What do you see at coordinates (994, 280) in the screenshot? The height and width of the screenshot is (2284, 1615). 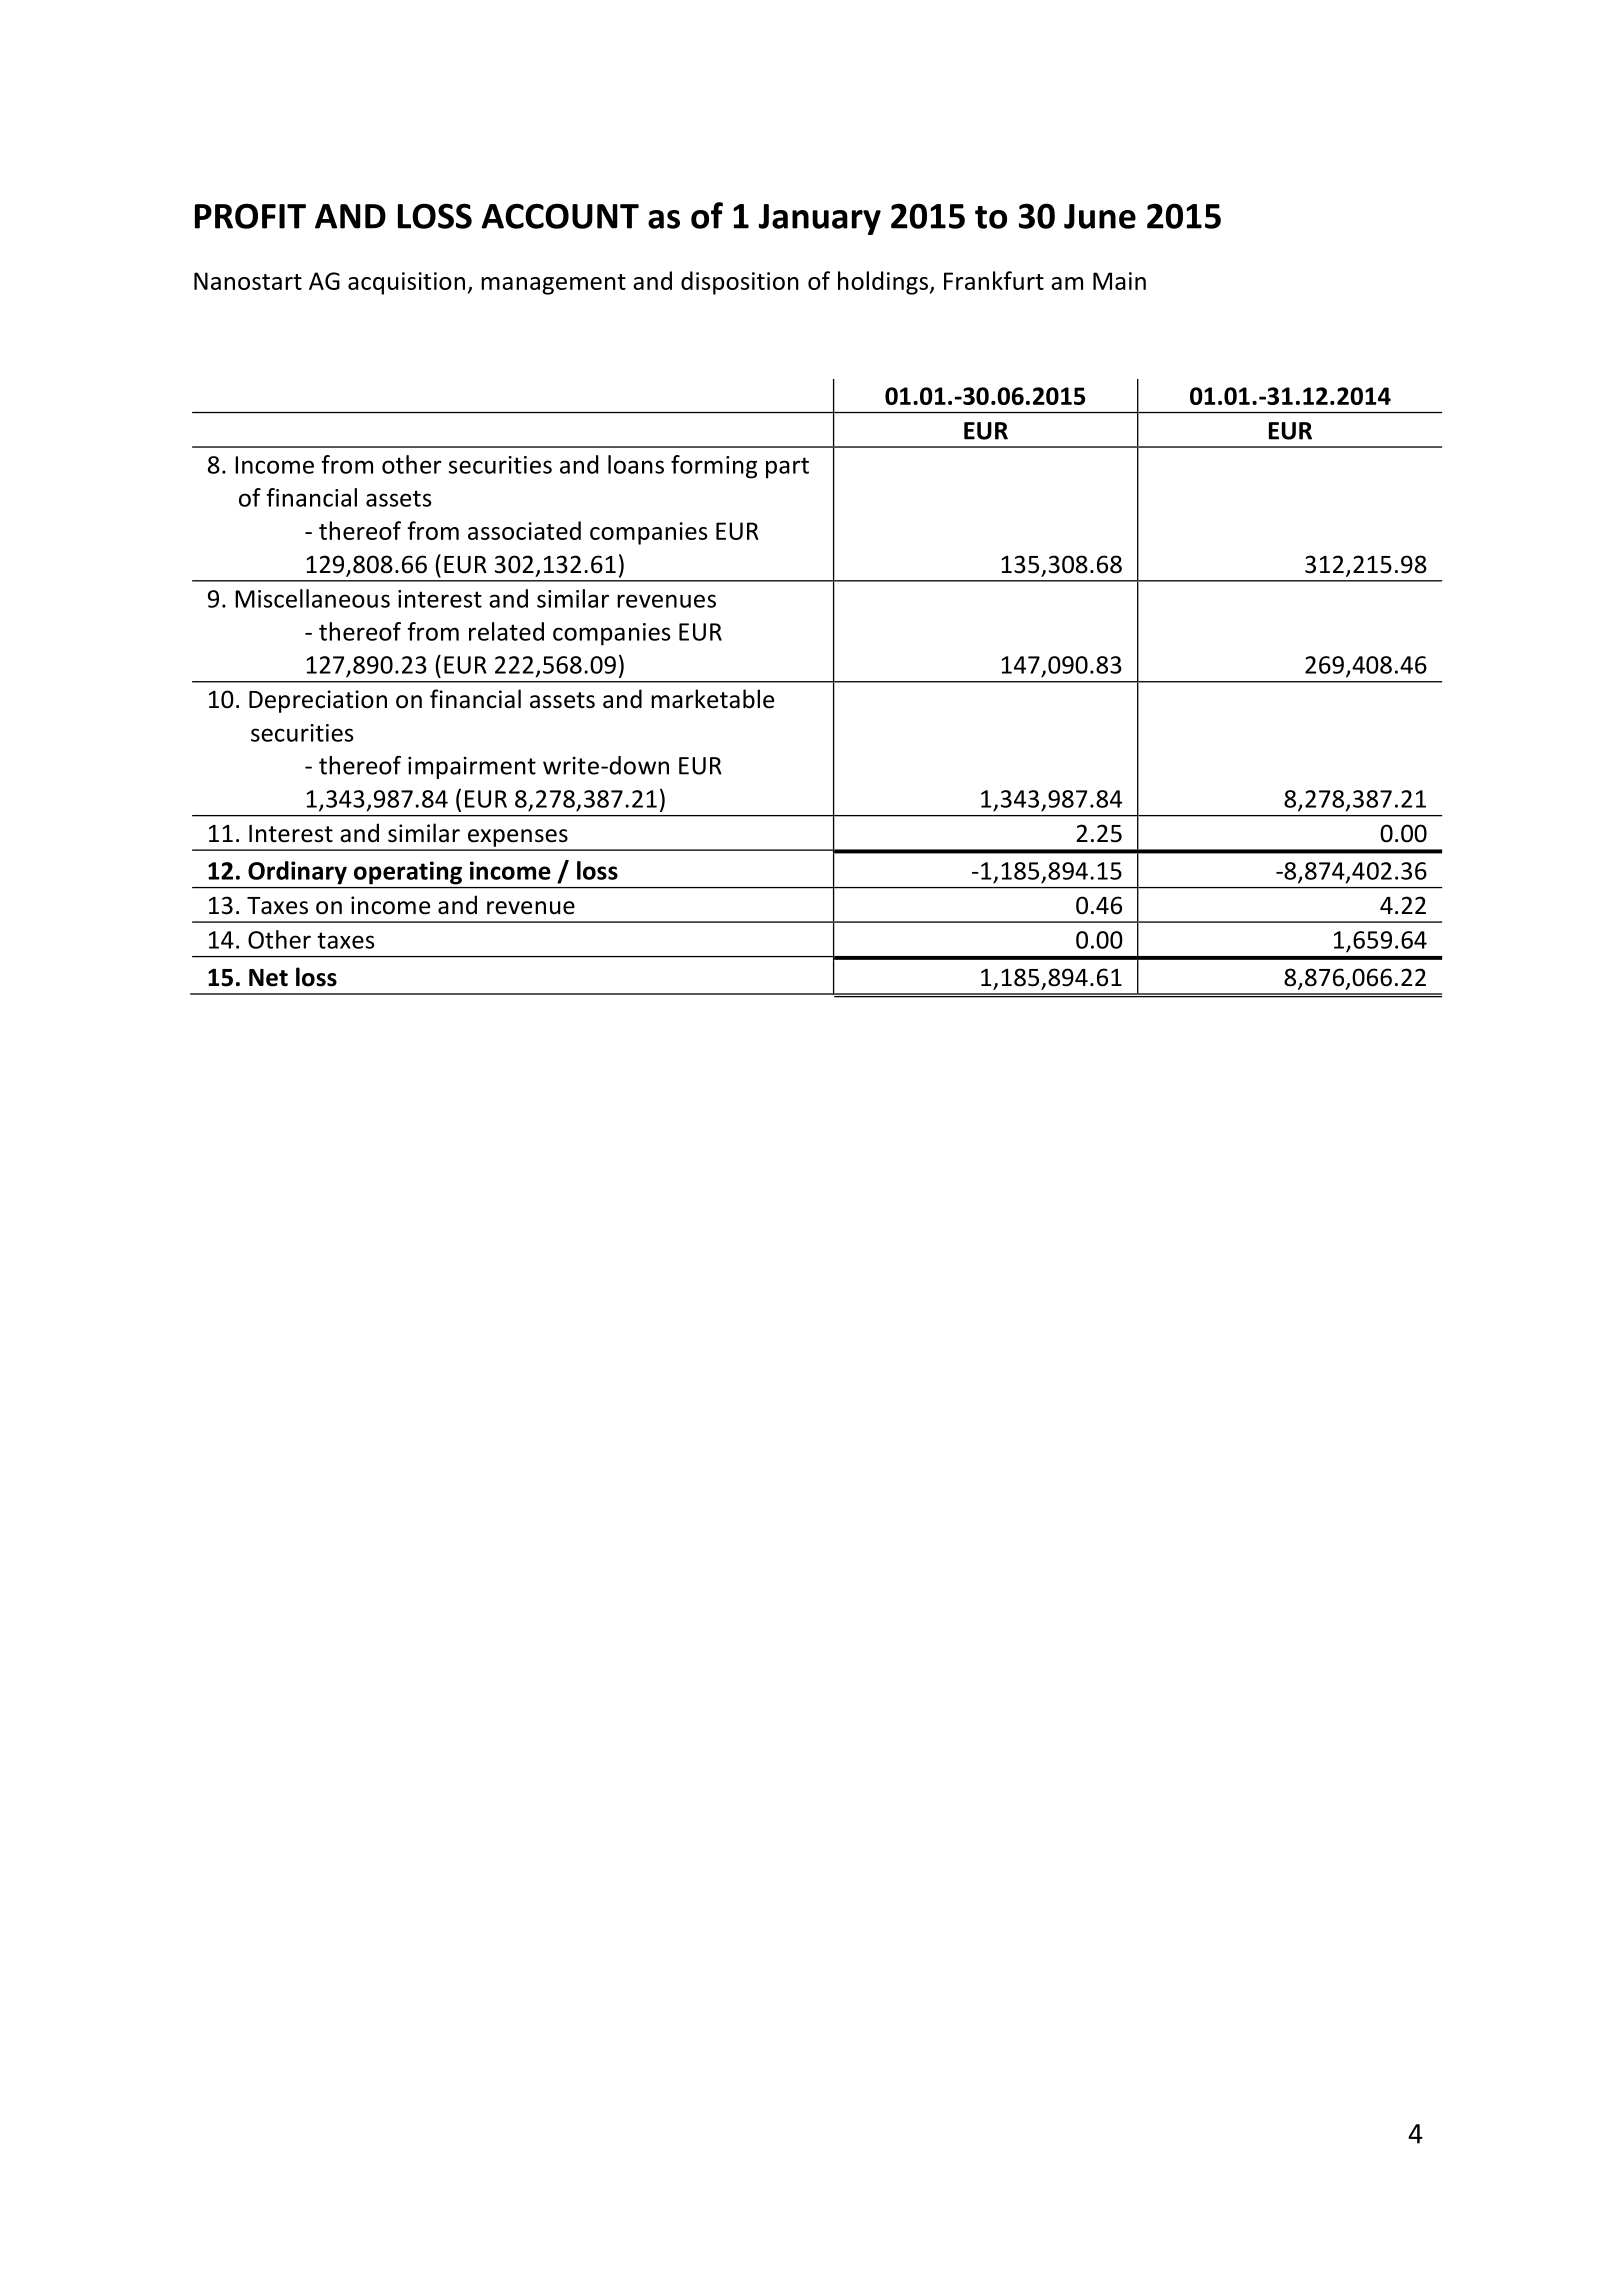 I see `Frankfurt` at bounding box center [994, 280].
